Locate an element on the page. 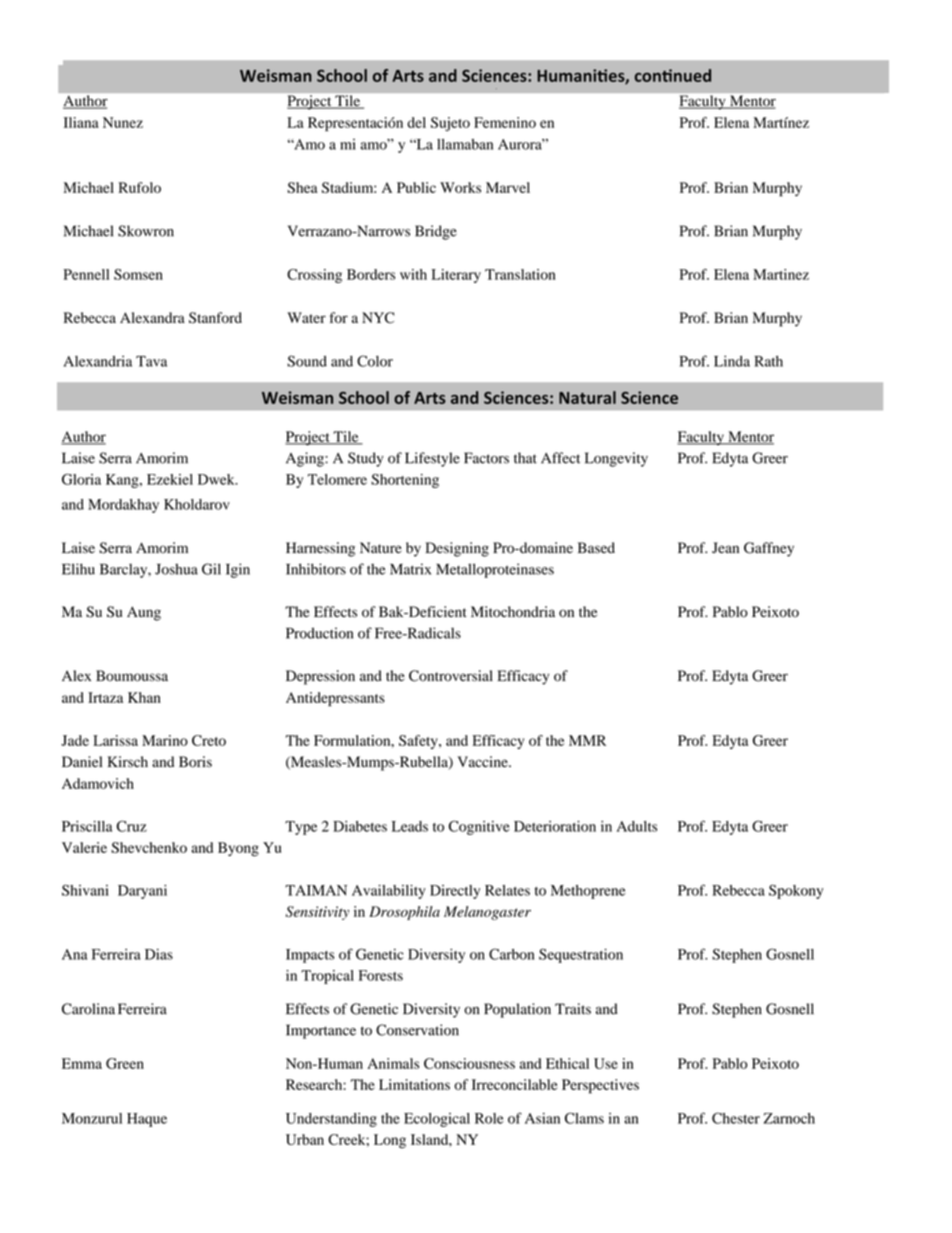  Jean is located at coordinates (725, 547).
